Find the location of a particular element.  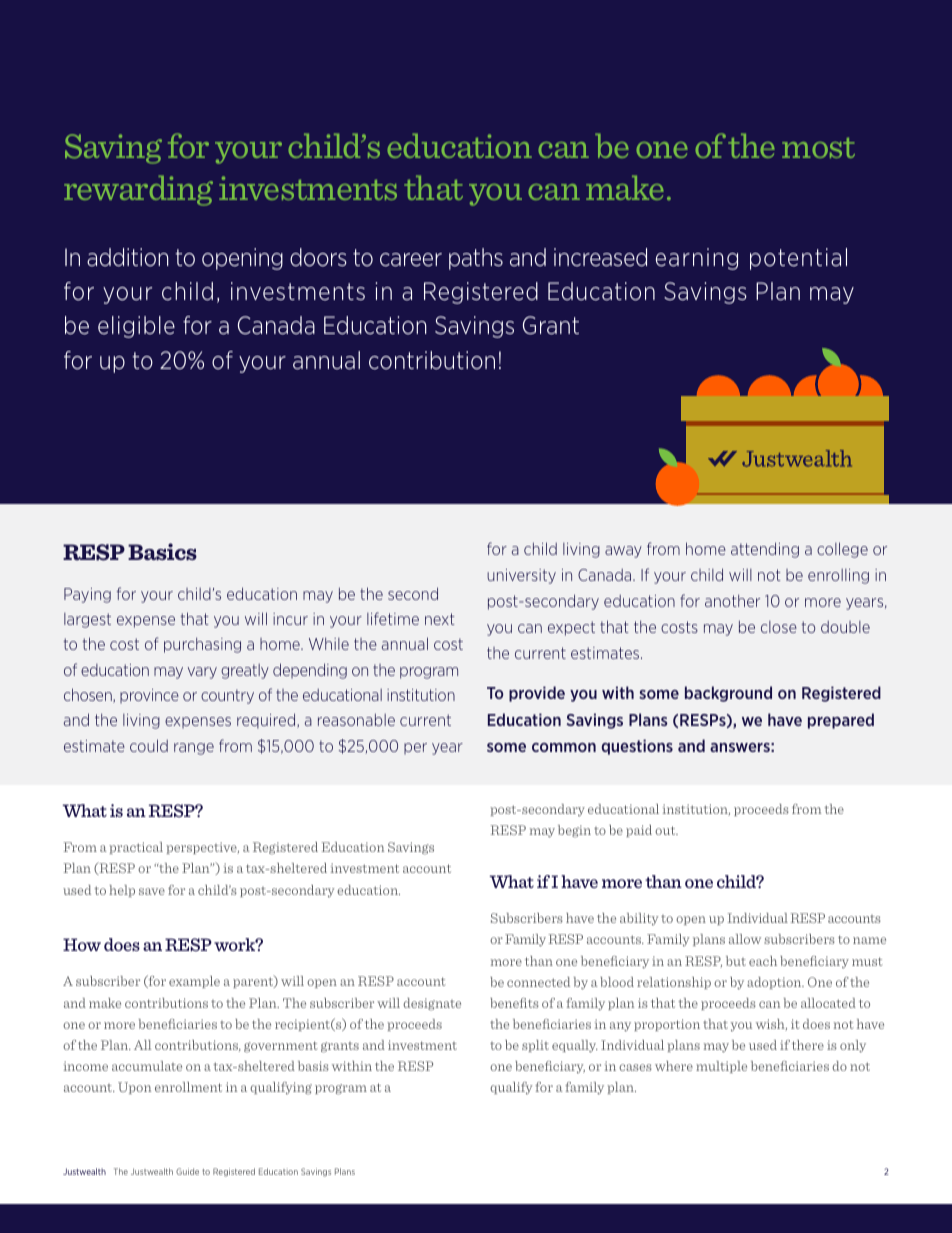

rewarding is located at coordinates (138, 190).
